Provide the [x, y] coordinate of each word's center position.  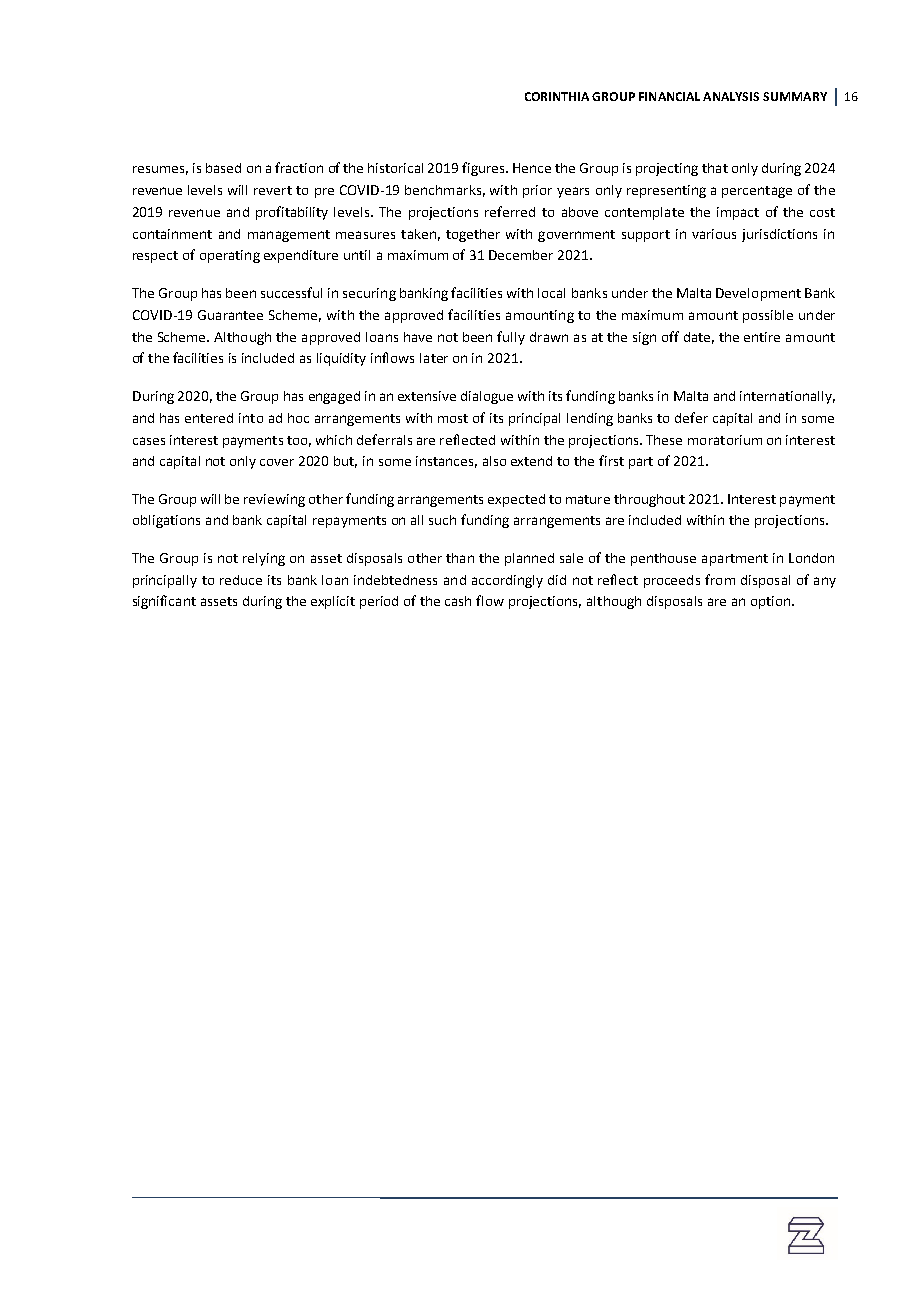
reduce [241, 580]
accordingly [507, 581]
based [223, 168]
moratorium [725, 440]
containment [172, 234]
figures [484, 169]
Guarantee [230, 315]
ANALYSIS [731, 96]
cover [277, 462]
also [494, 461]
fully [511, 338]
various [714, 234]
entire [762, 337]
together [473, 235]
